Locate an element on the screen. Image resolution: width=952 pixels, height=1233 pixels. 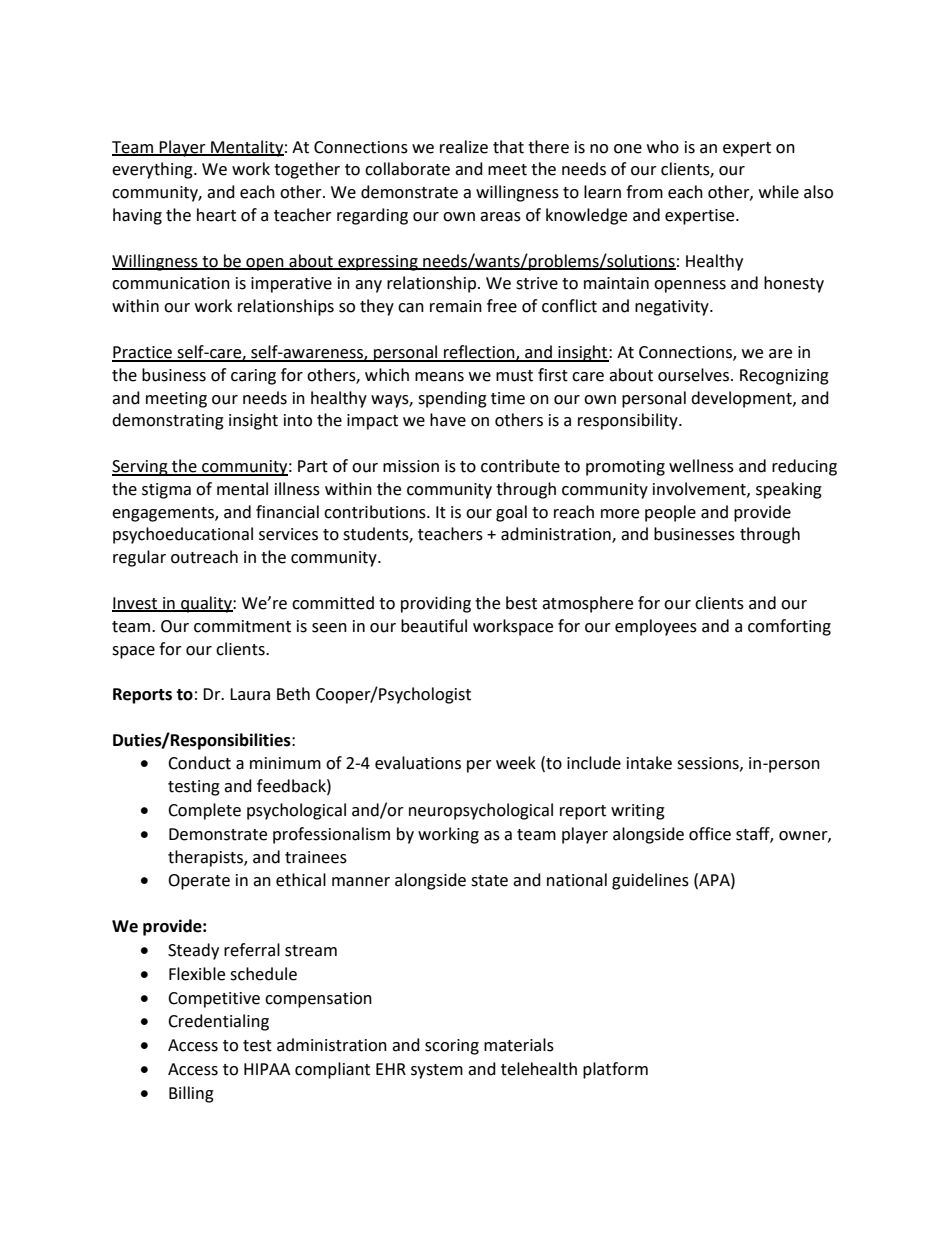
realize is located at coordinates (464, 147).
